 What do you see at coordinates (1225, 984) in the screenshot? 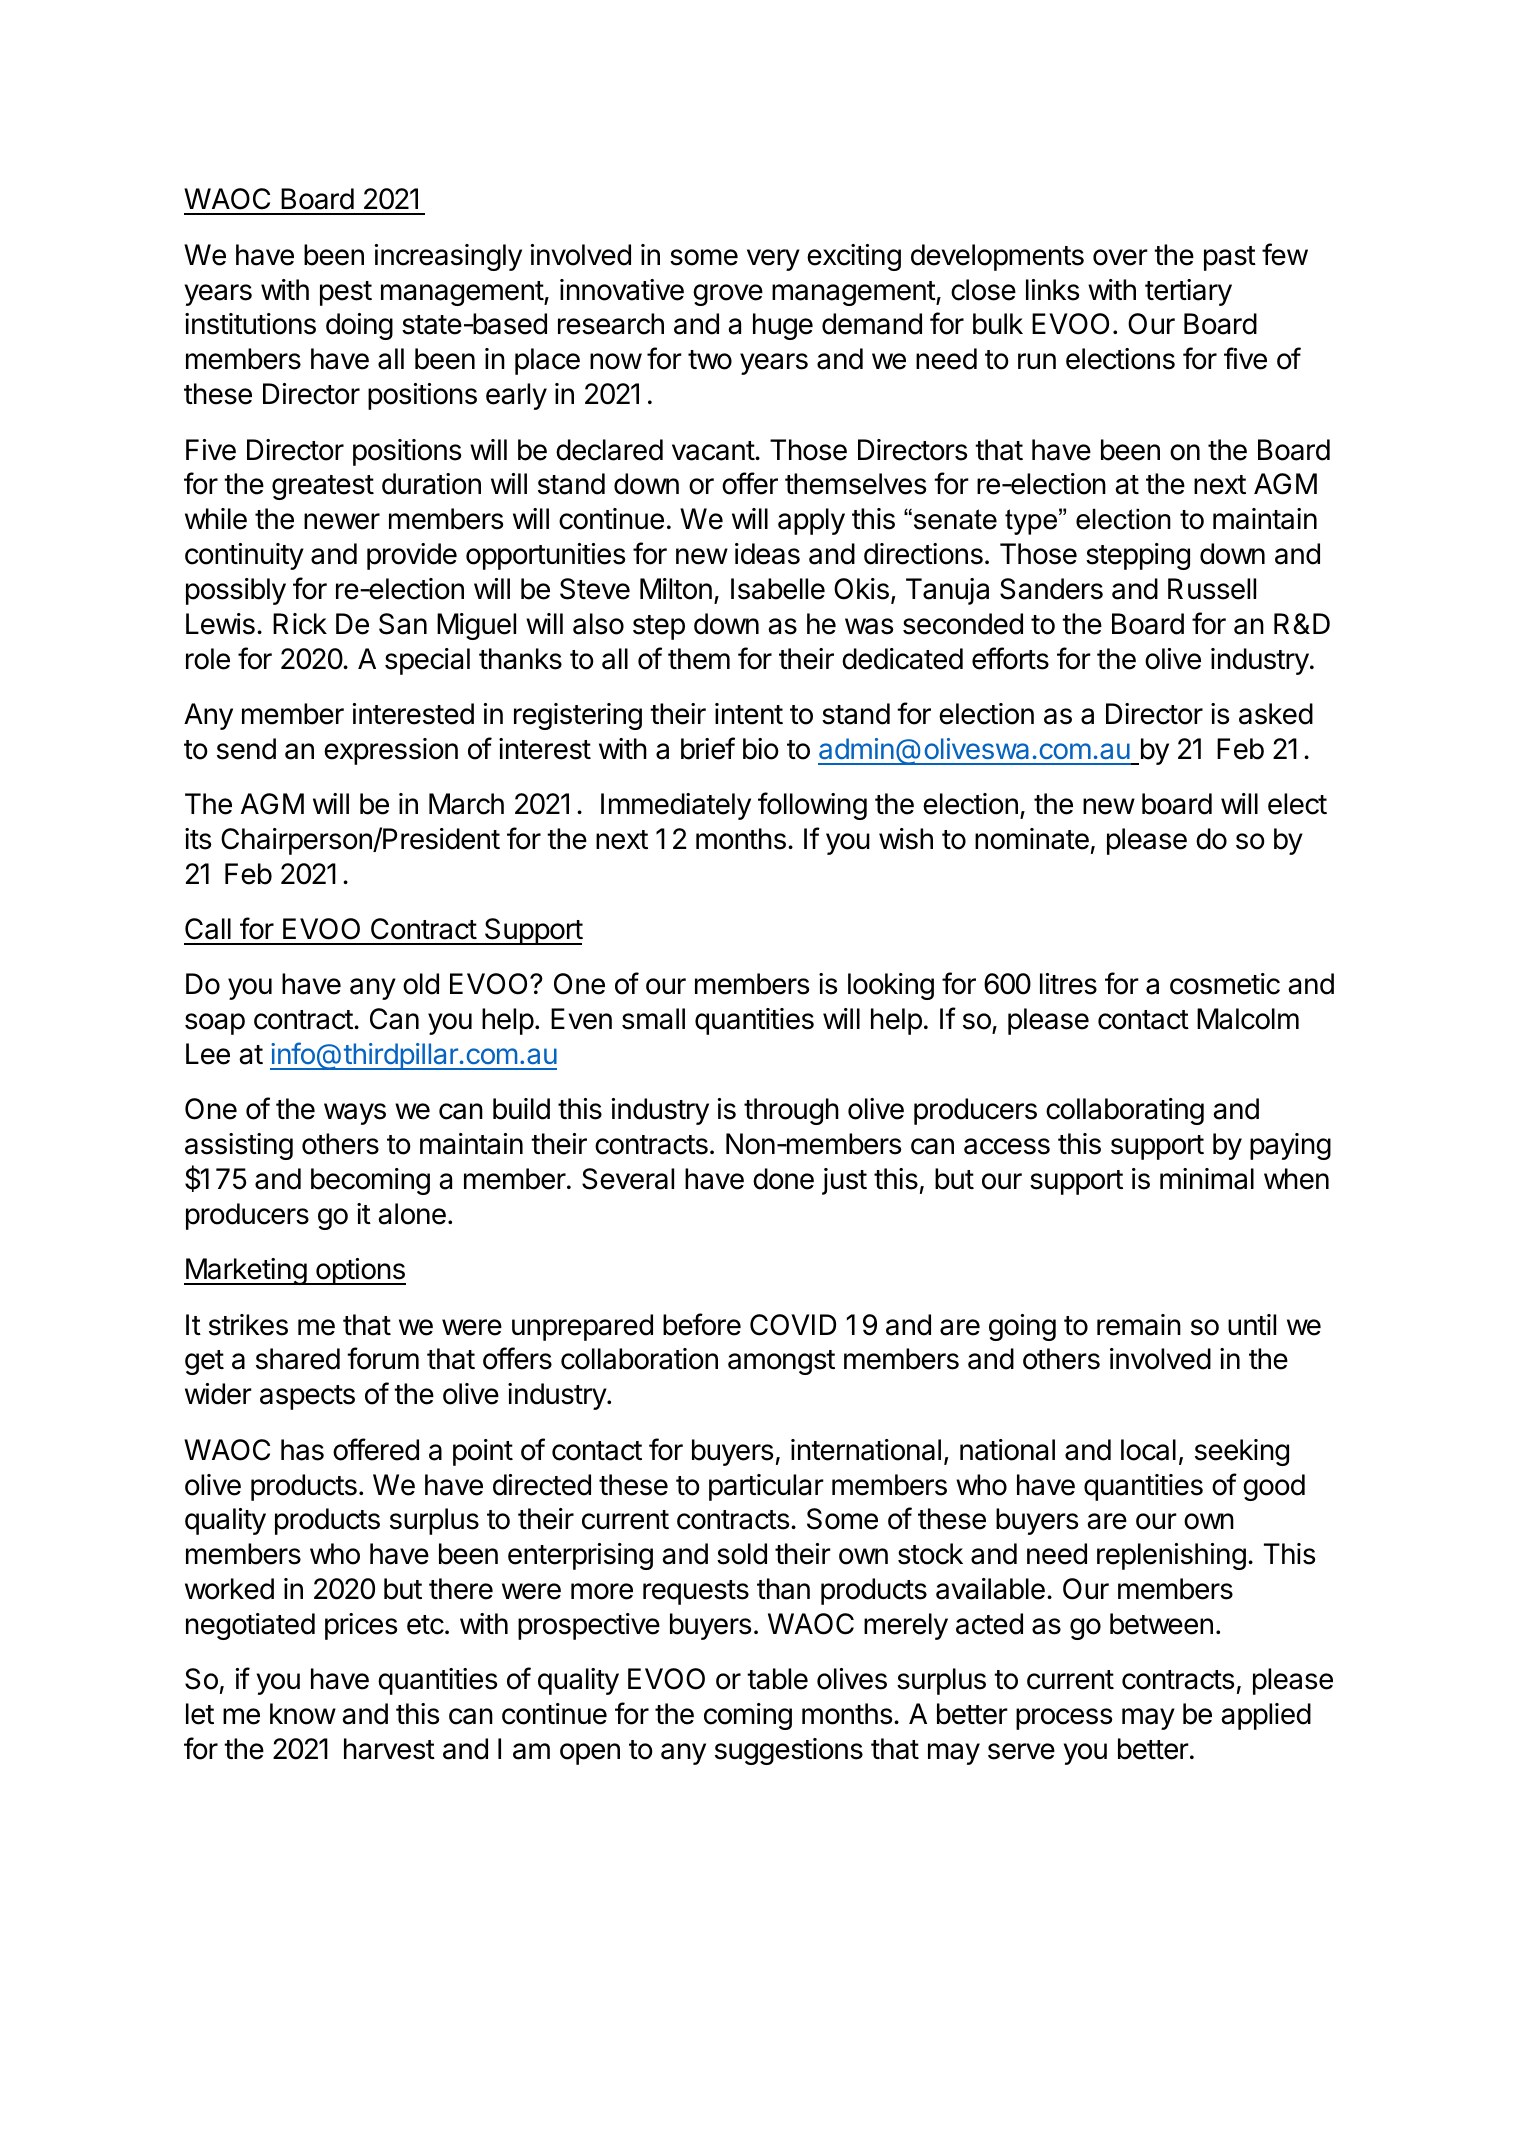
I see `cosmetic` at bounding box center [1225, 984].
